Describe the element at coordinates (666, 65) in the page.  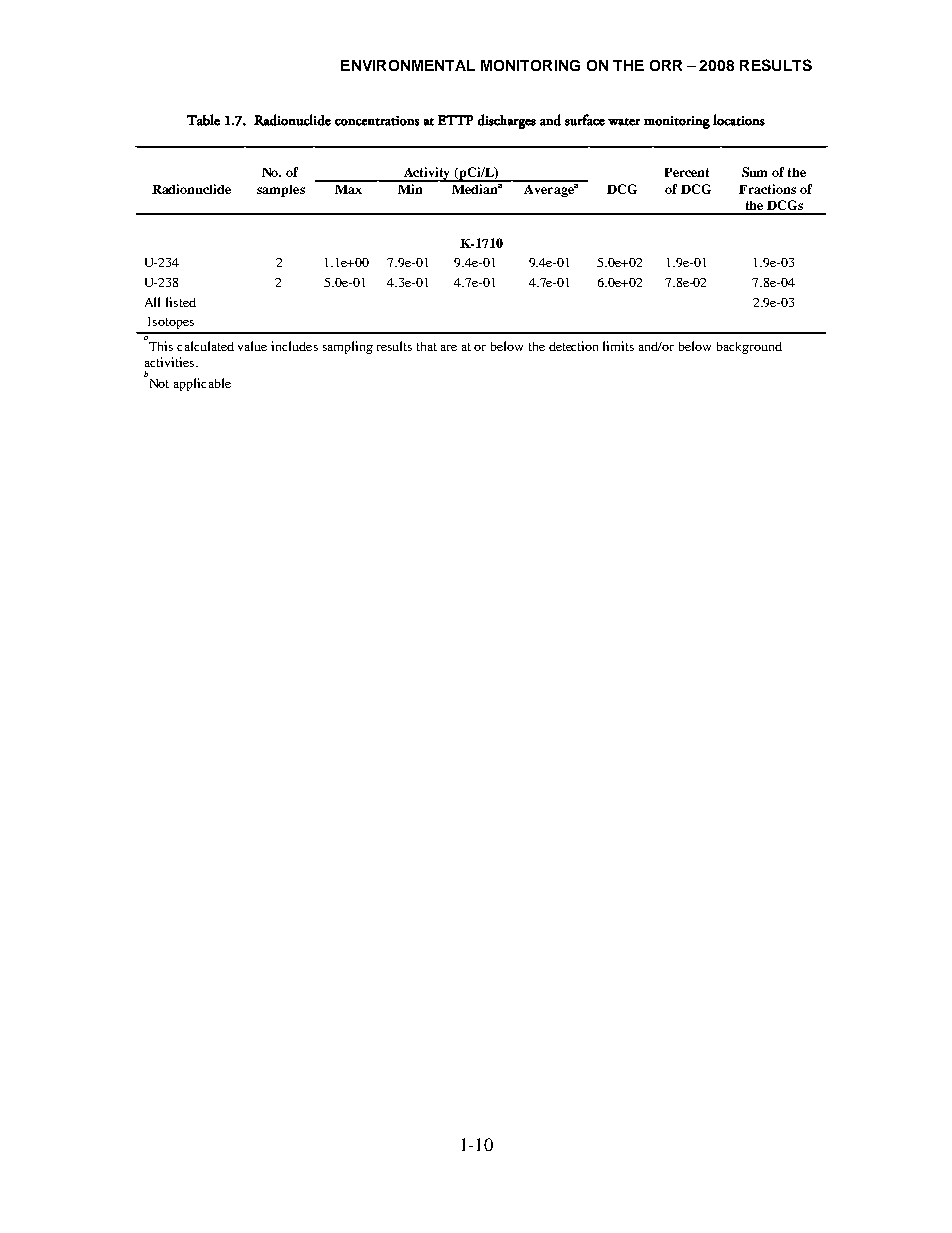
I see `ORR` at that location.
